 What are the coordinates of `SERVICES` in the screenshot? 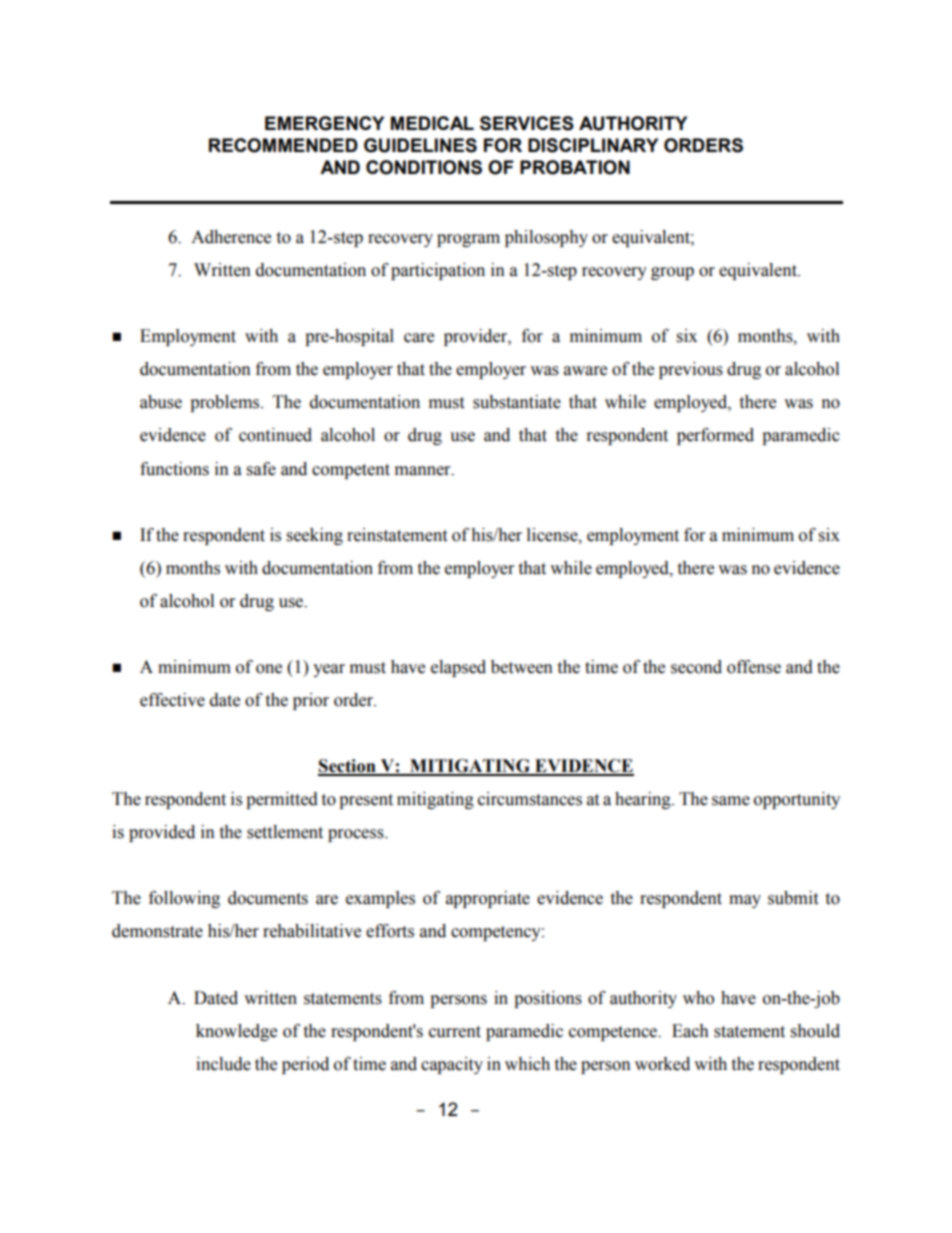 It's located at (527, 123).
